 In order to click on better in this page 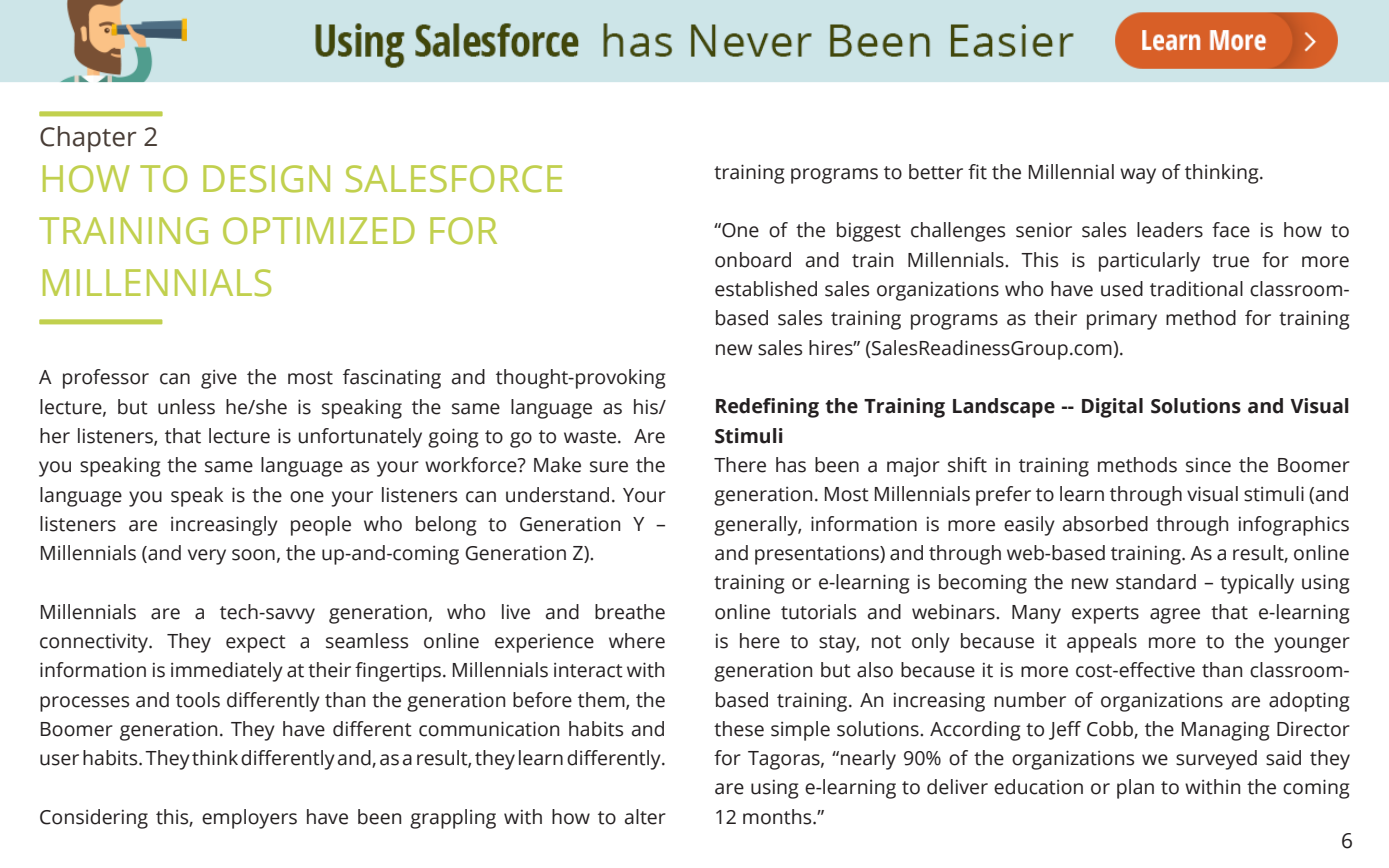, I will do `click(936, 172)`.
